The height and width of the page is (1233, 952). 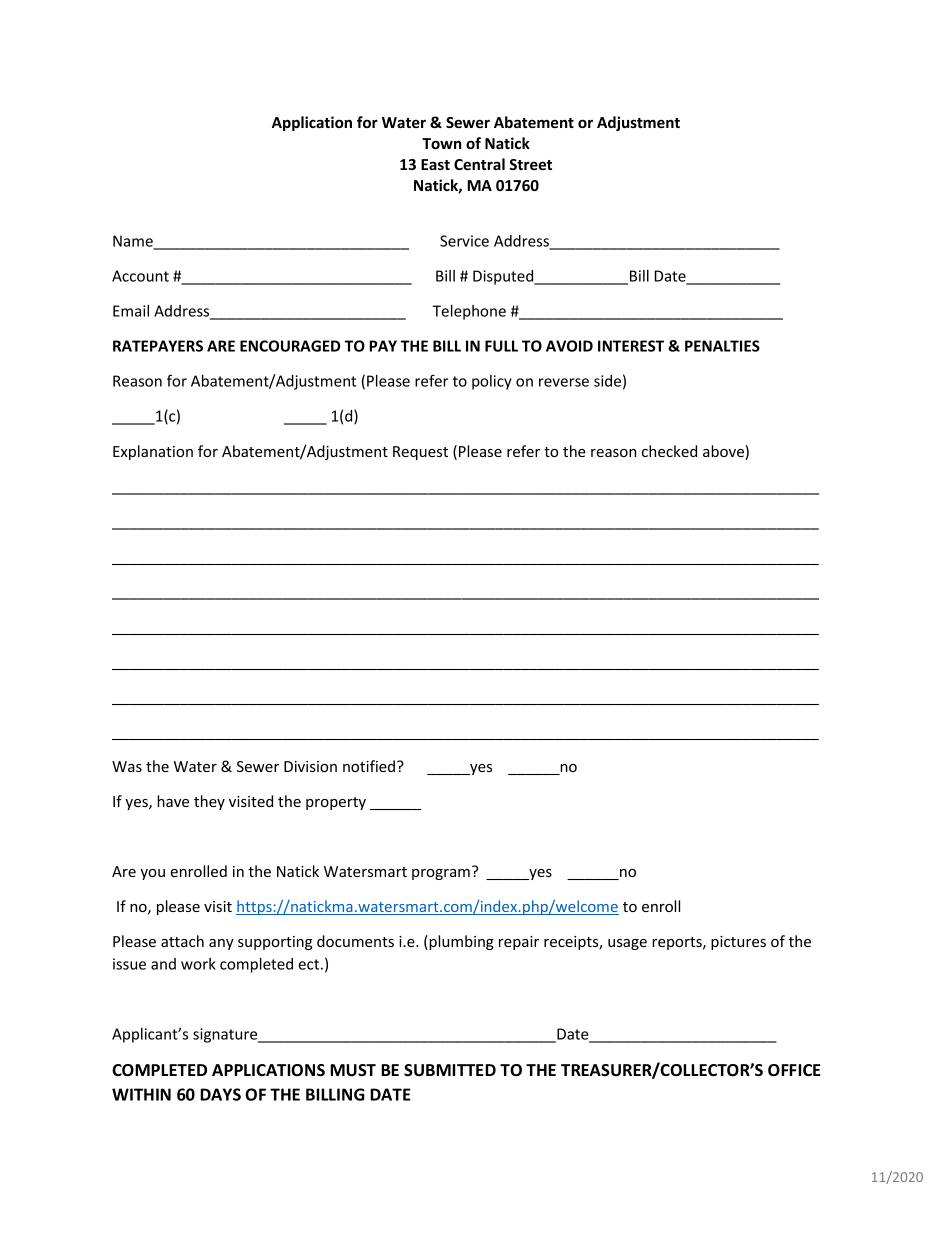 What do you see at coordinates (140, 276) in the page?
I see `Account` at bounding box center [140, 276].
